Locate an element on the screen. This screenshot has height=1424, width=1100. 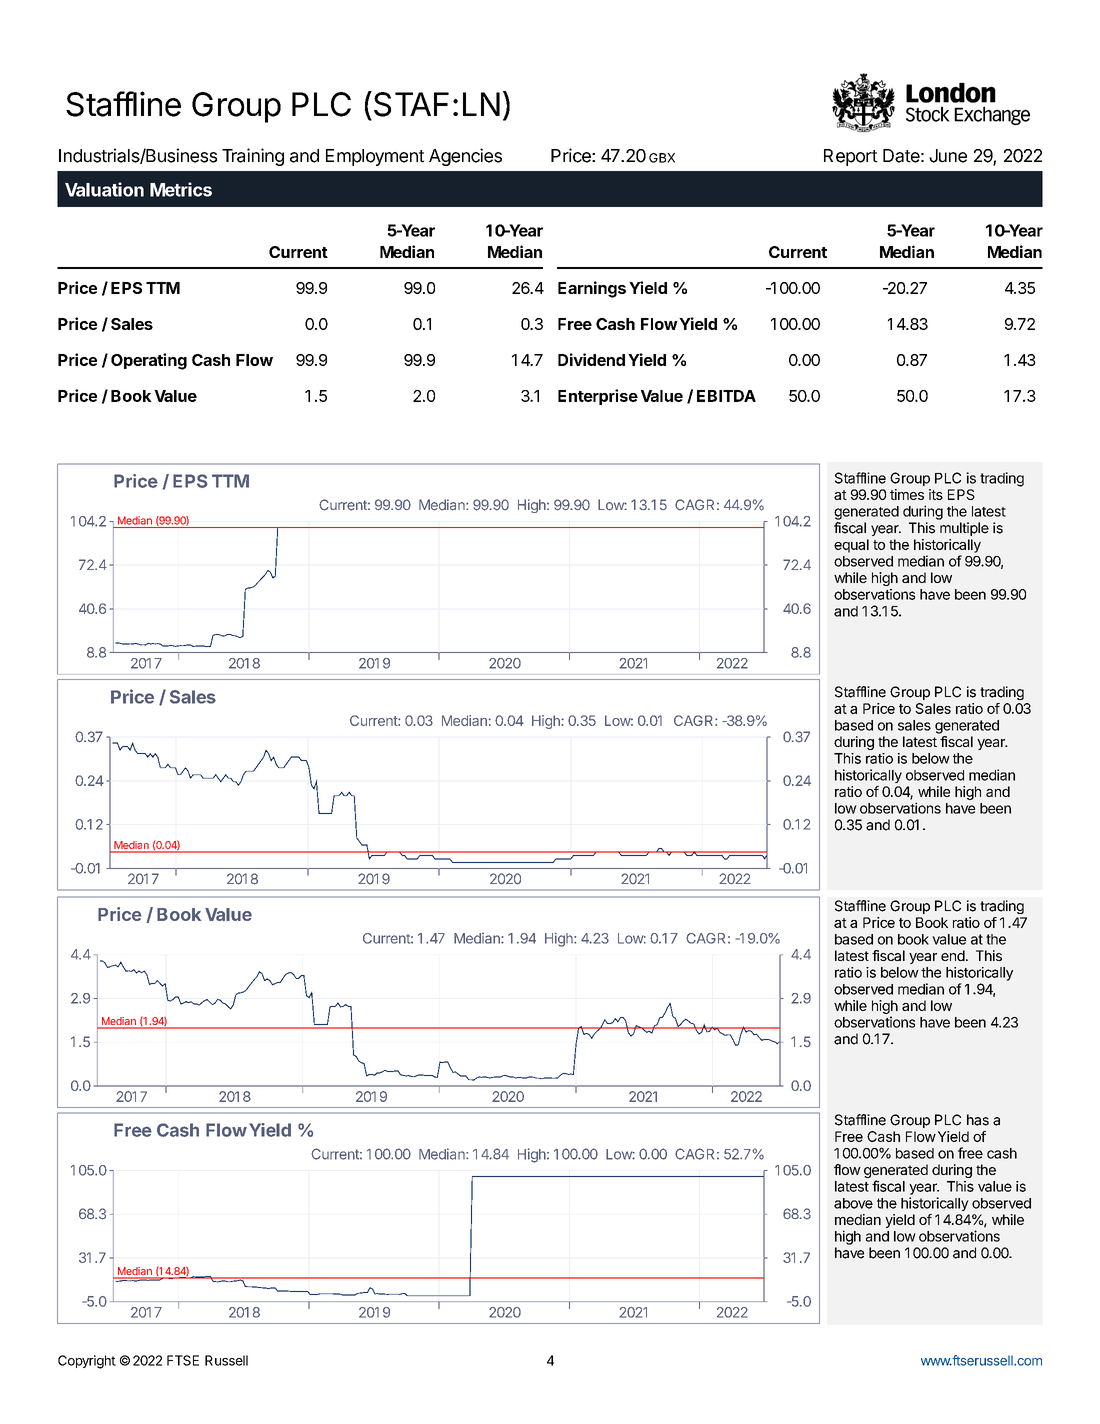
equal is located at coordinates (851, 546).
